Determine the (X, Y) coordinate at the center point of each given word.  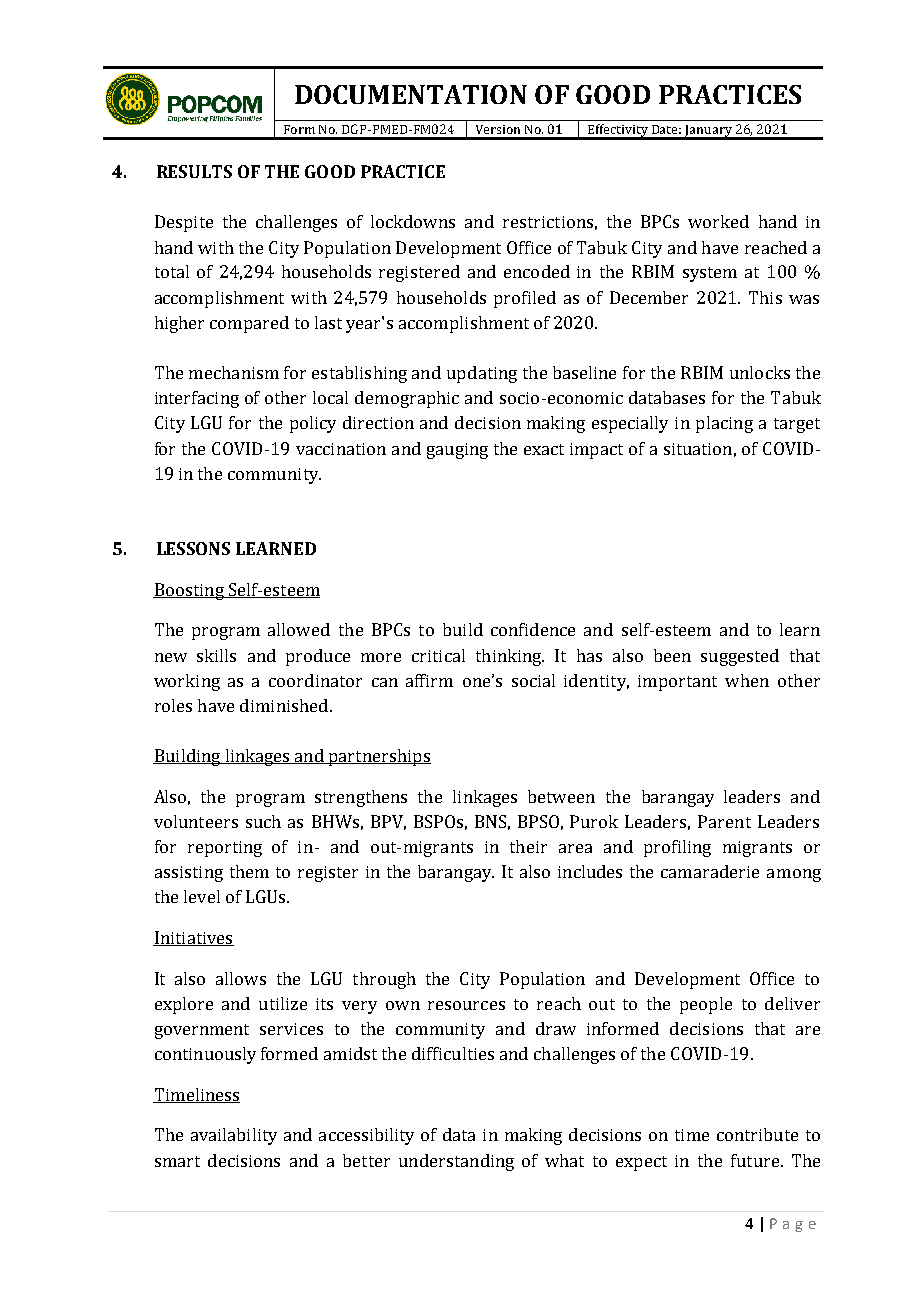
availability (234, 1136)
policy (313, 424)
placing (724, 424)
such (263, 821)
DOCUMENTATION (411, 94)
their (528, 846)
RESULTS (194, 171)
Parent (724, 821)
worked (718, 221)
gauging (457, 451)
